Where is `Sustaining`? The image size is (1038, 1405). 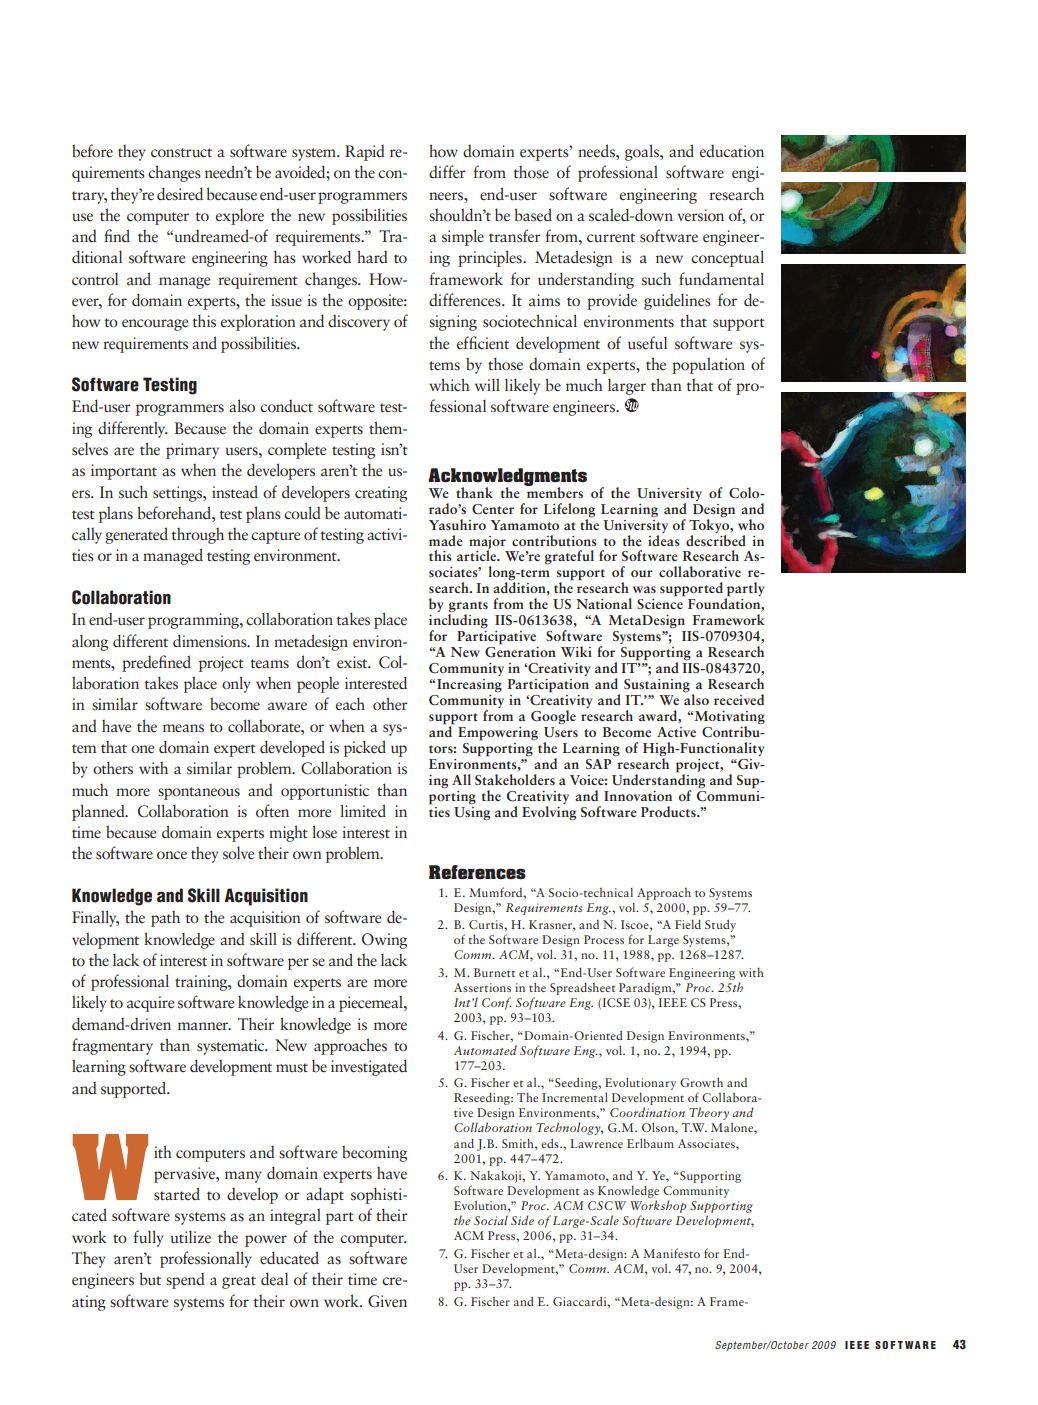 Sustaining is located at coordinates (657, 686).
